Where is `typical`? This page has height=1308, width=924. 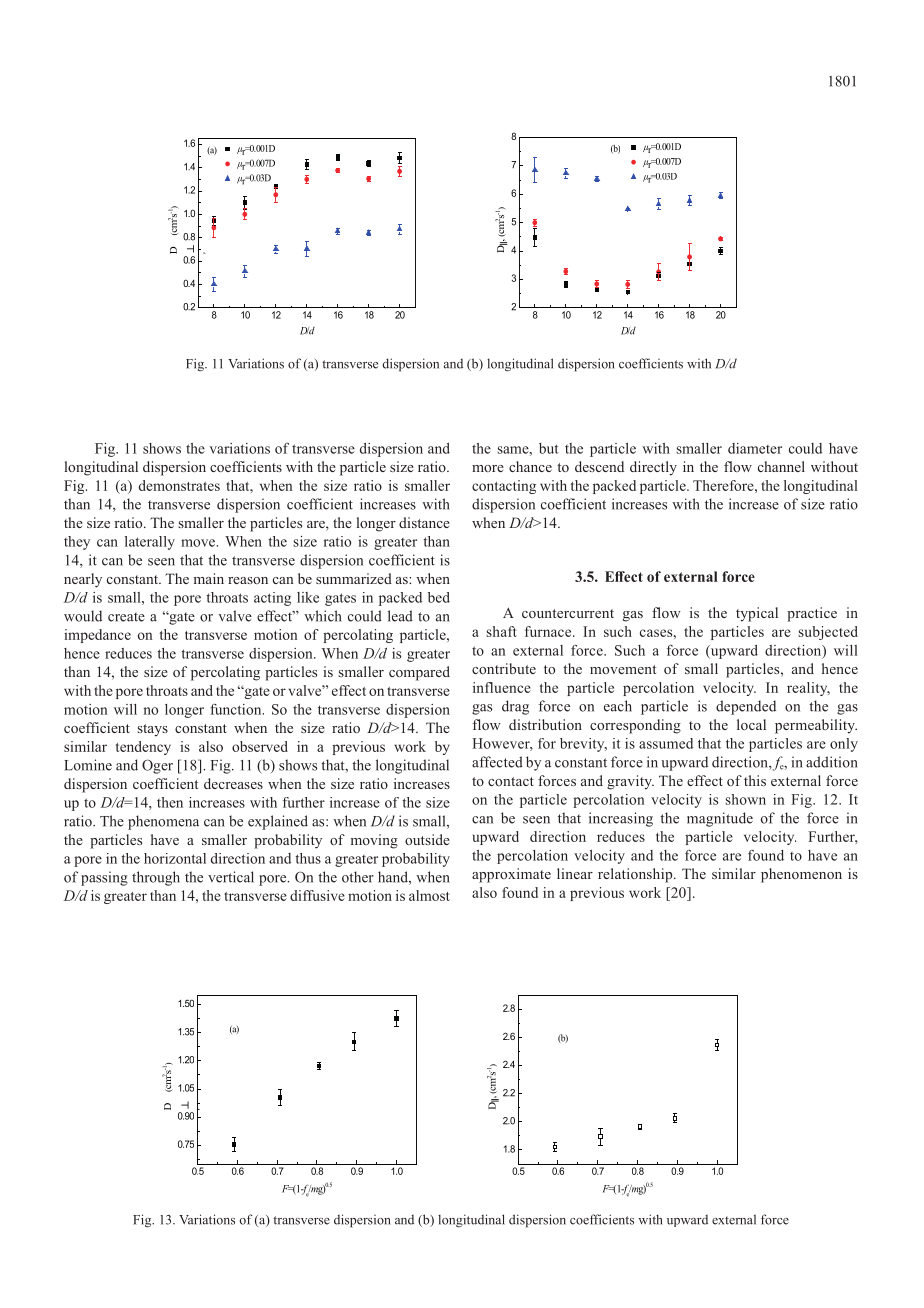
typical is located at coordinates (757, 614).
